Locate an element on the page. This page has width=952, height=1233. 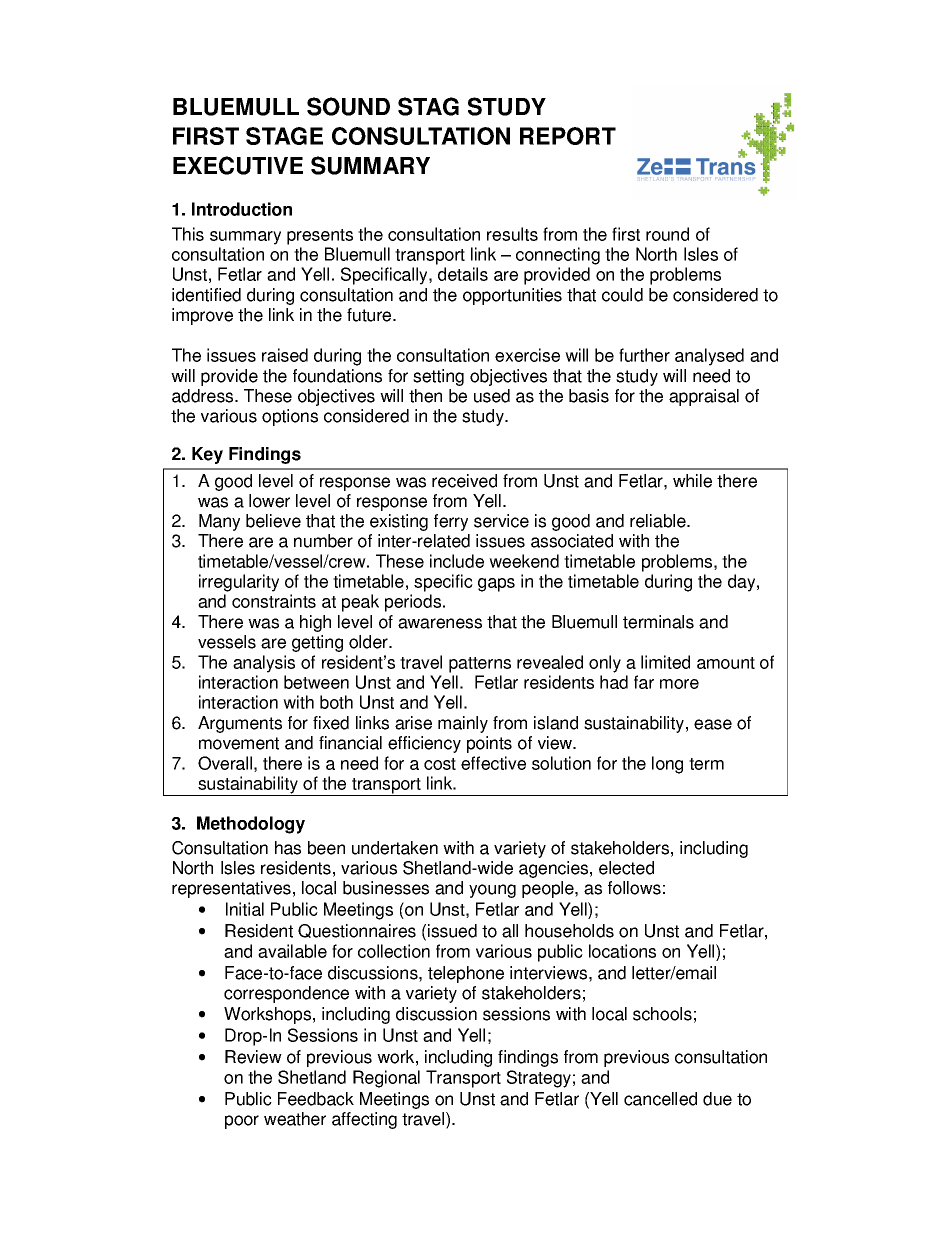
poor is located at coordinates (242, 1122).
